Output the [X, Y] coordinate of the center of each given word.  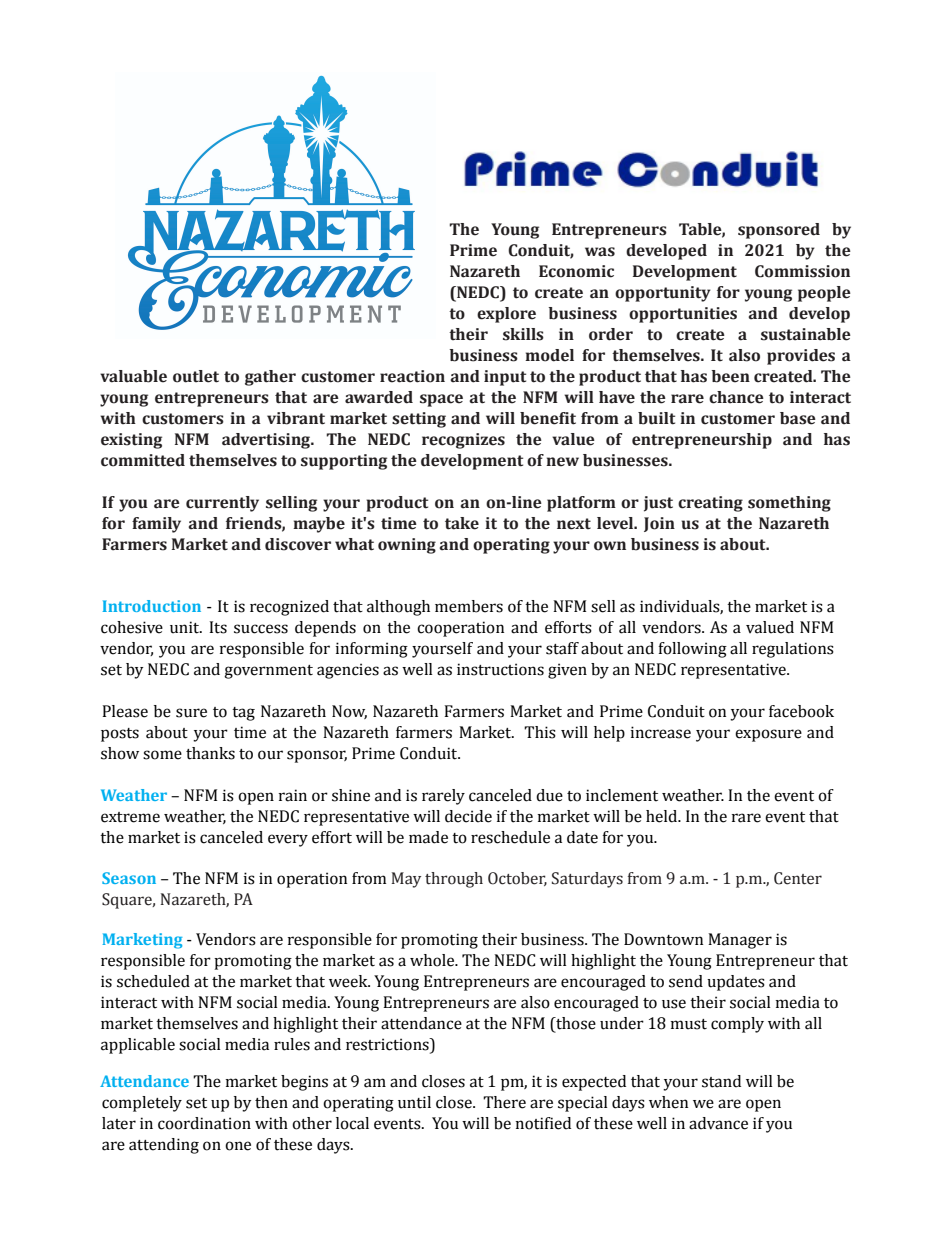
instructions [500, 669]
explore [506, 315]
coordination [204, 1123]
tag [243, 714]
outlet [196, 376]
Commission [802, 271]
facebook [801, 711]
